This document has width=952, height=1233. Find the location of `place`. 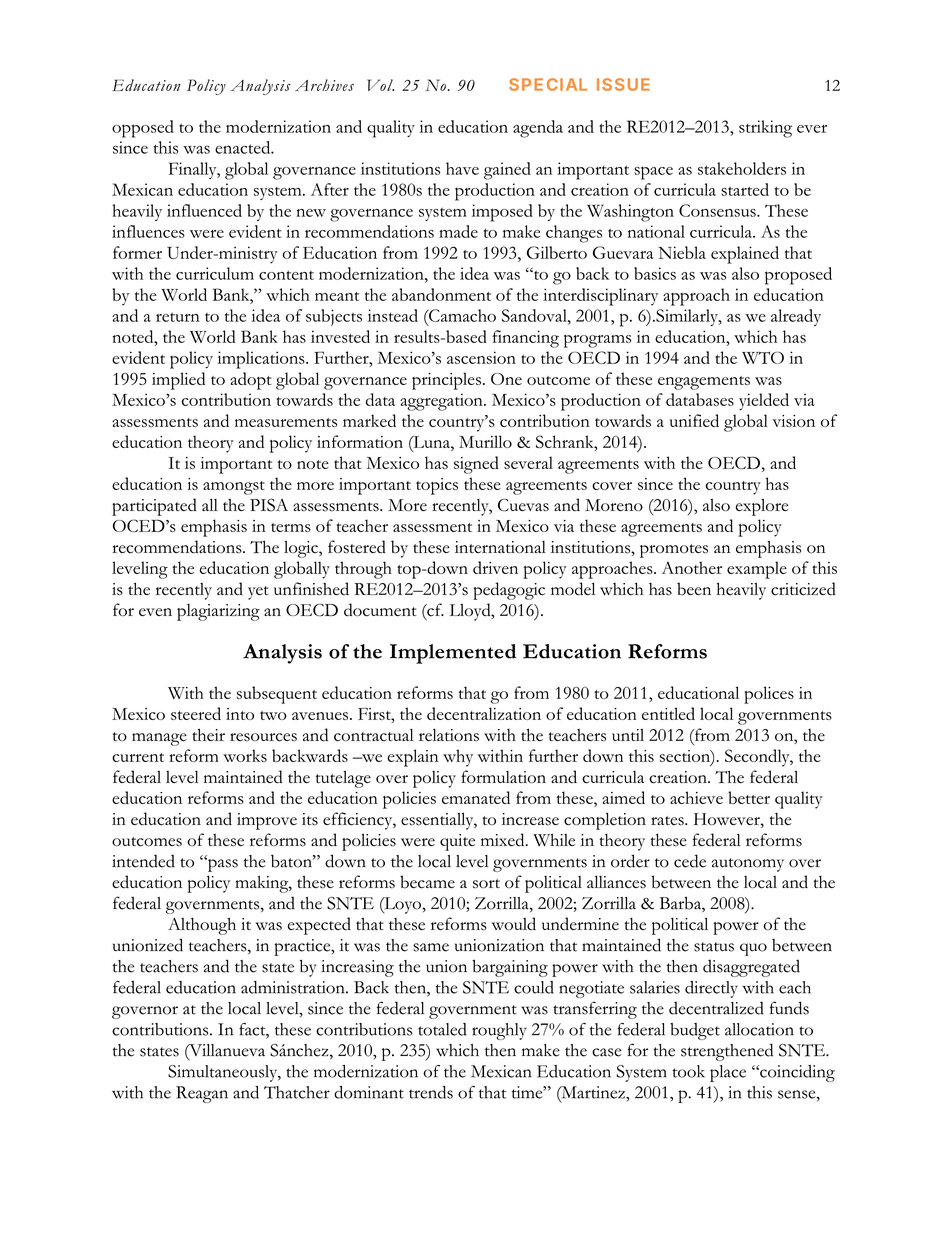

place is located at coordinates (728, 1073).
